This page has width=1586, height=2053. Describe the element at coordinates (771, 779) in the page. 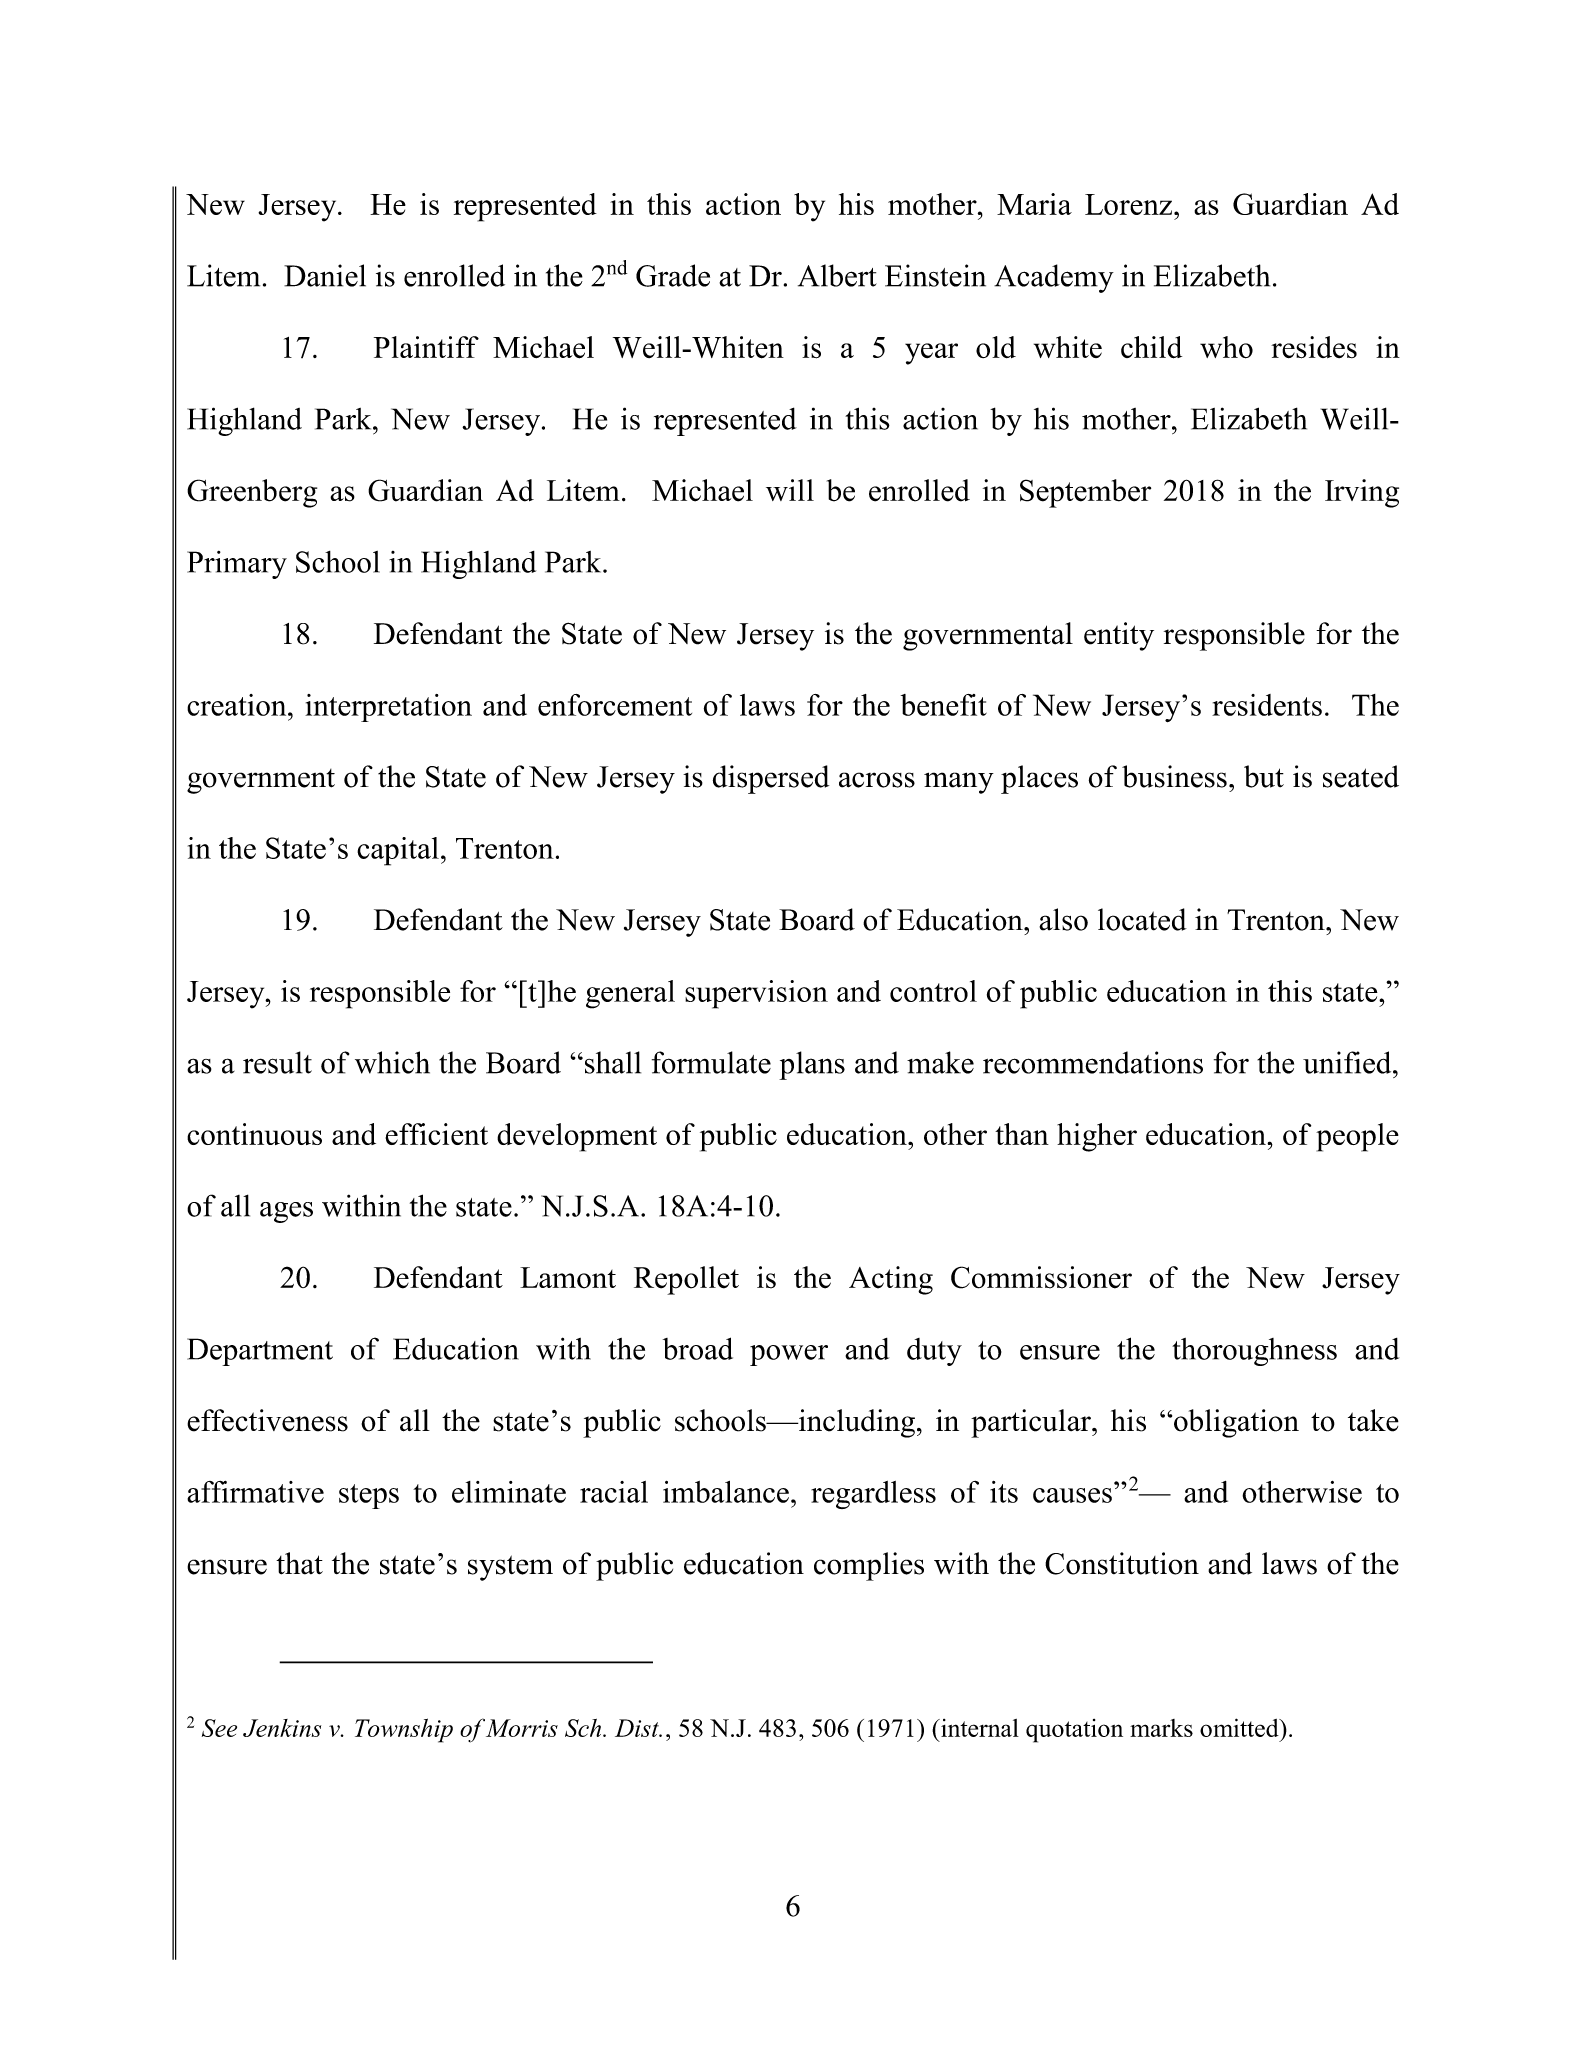

I see `dispersed` at that location.
